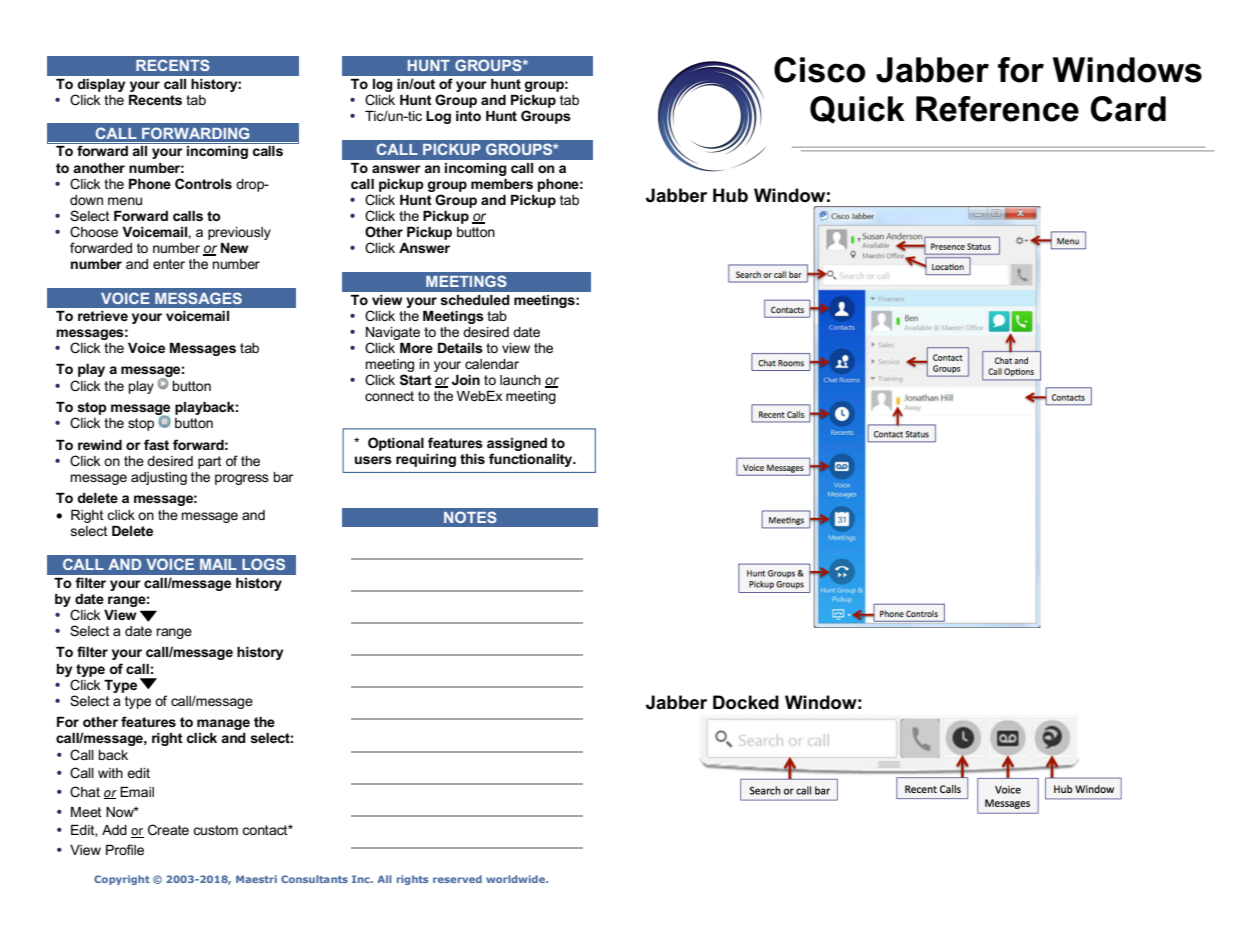 Image resolution: width=1233 pixels, height=952 pixels. Describe the element at coordinates (517, 444) in the document. I see `assigned` at that location.
